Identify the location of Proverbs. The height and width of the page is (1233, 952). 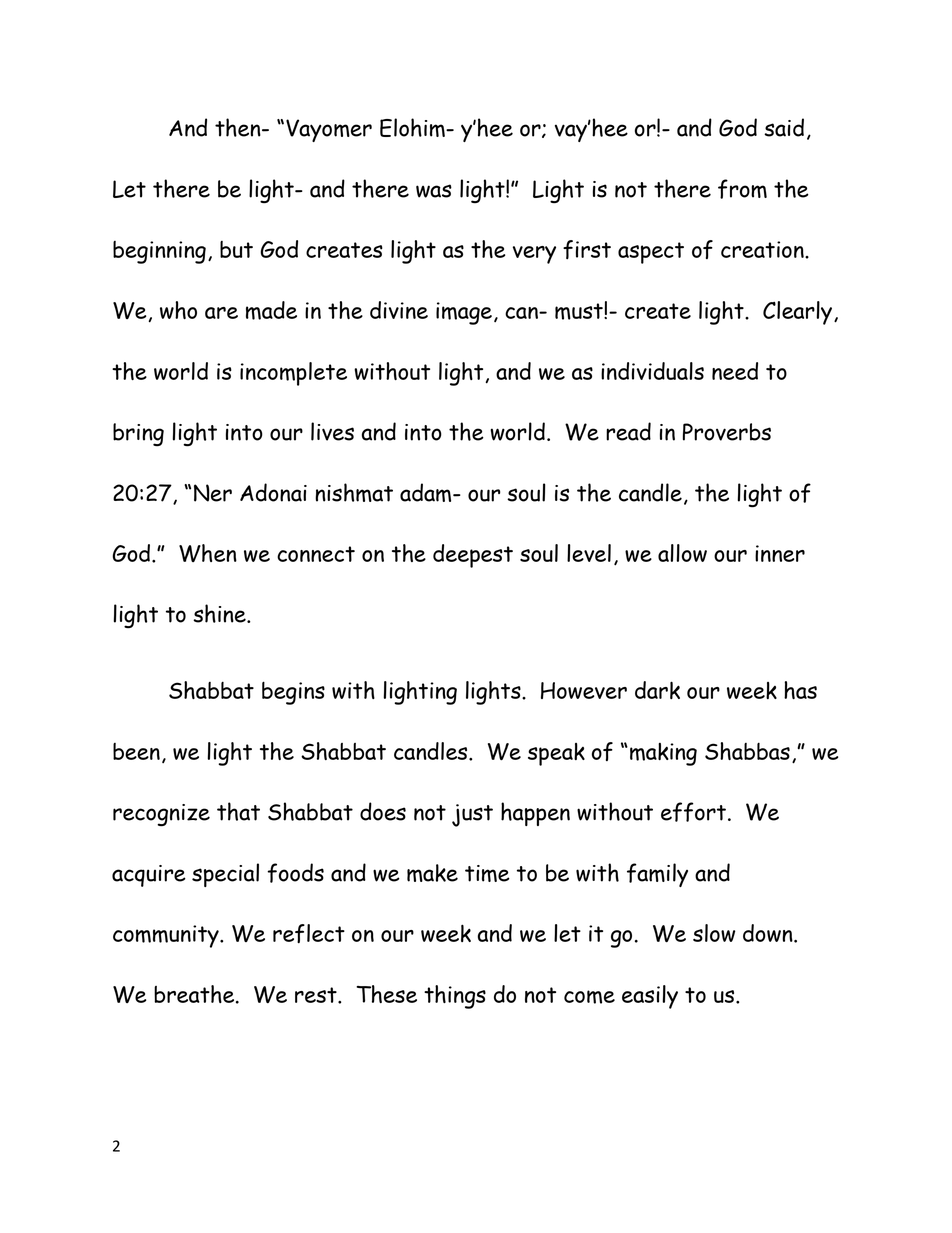
(727, 432).
